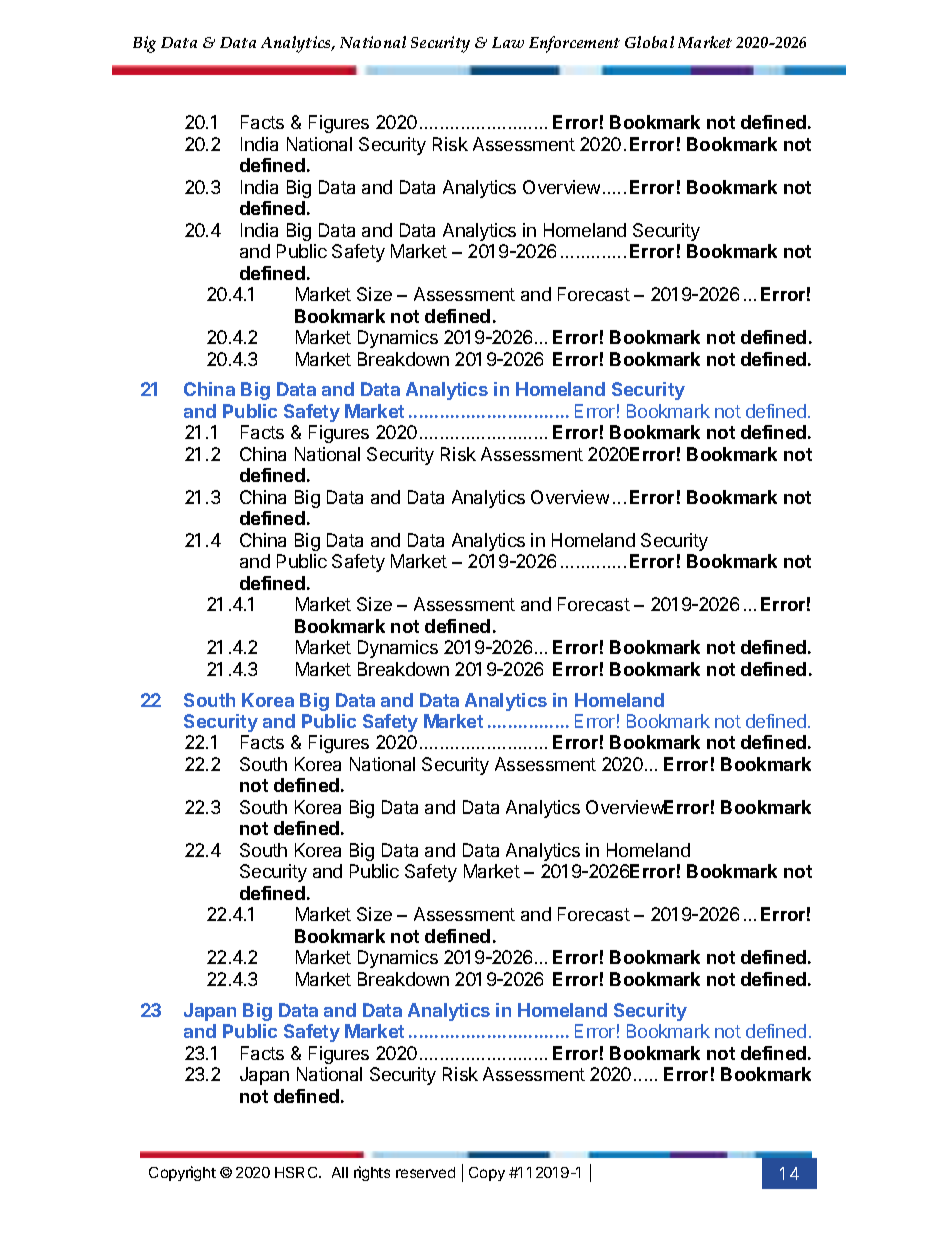 Image resolution: width=952 pixels, height=1233 pixels. What do you see at coordinates (372, 1173) in the screenshot?
I see `rights` at bounding box center [372, 1173].
